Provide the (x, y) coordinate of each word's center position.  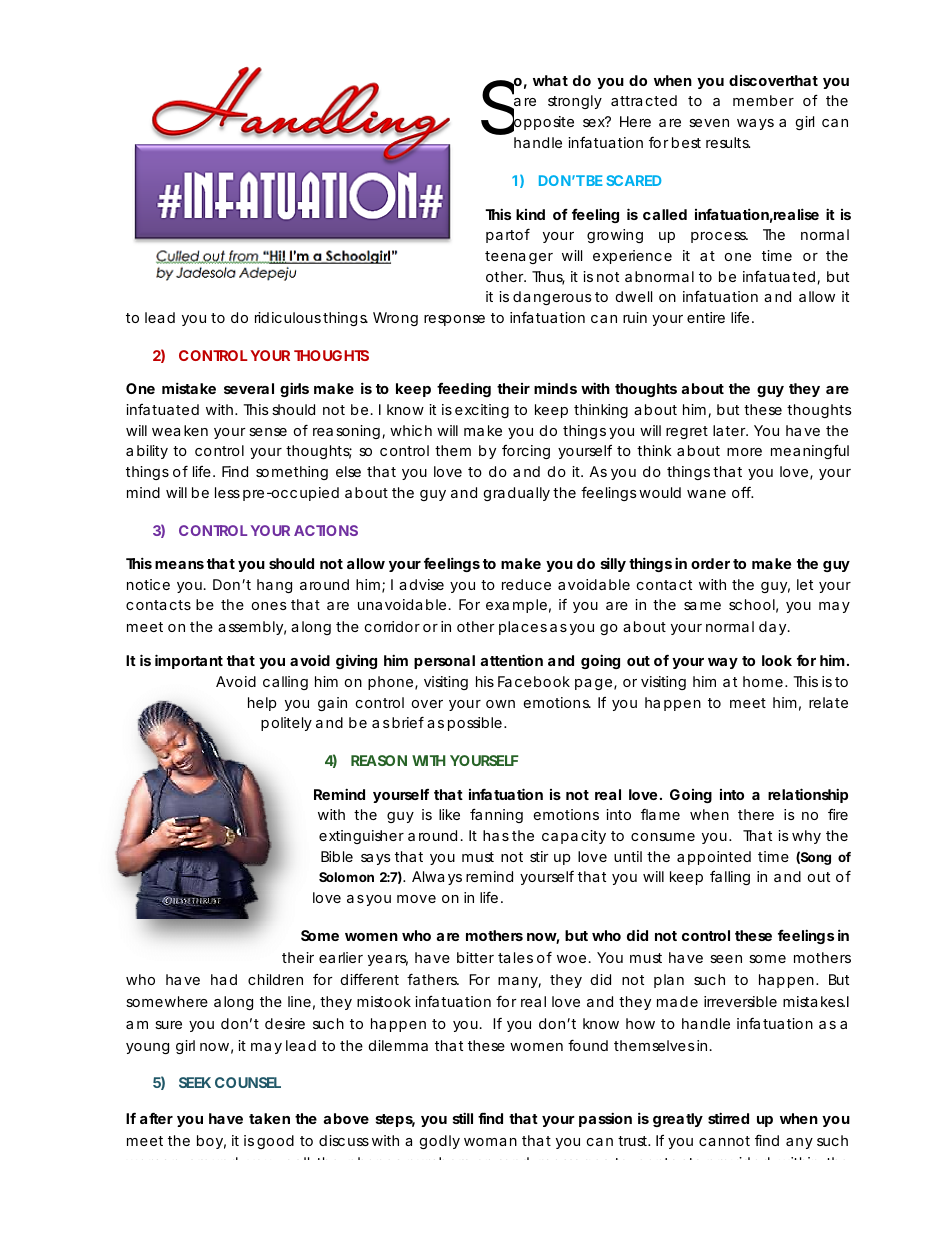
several (249, 388)
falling (730, 878)
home (763, 681)
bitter (475, 957)
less (227, 492)
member (763, 100)
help (262, 704)
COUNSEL (248, 1082)
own (500, 704)
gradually (517, 494)
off (742, 492)
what (550, 80)
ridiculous (288, 317)
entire (706, 317)
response (454, 320)
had (224, 979)
